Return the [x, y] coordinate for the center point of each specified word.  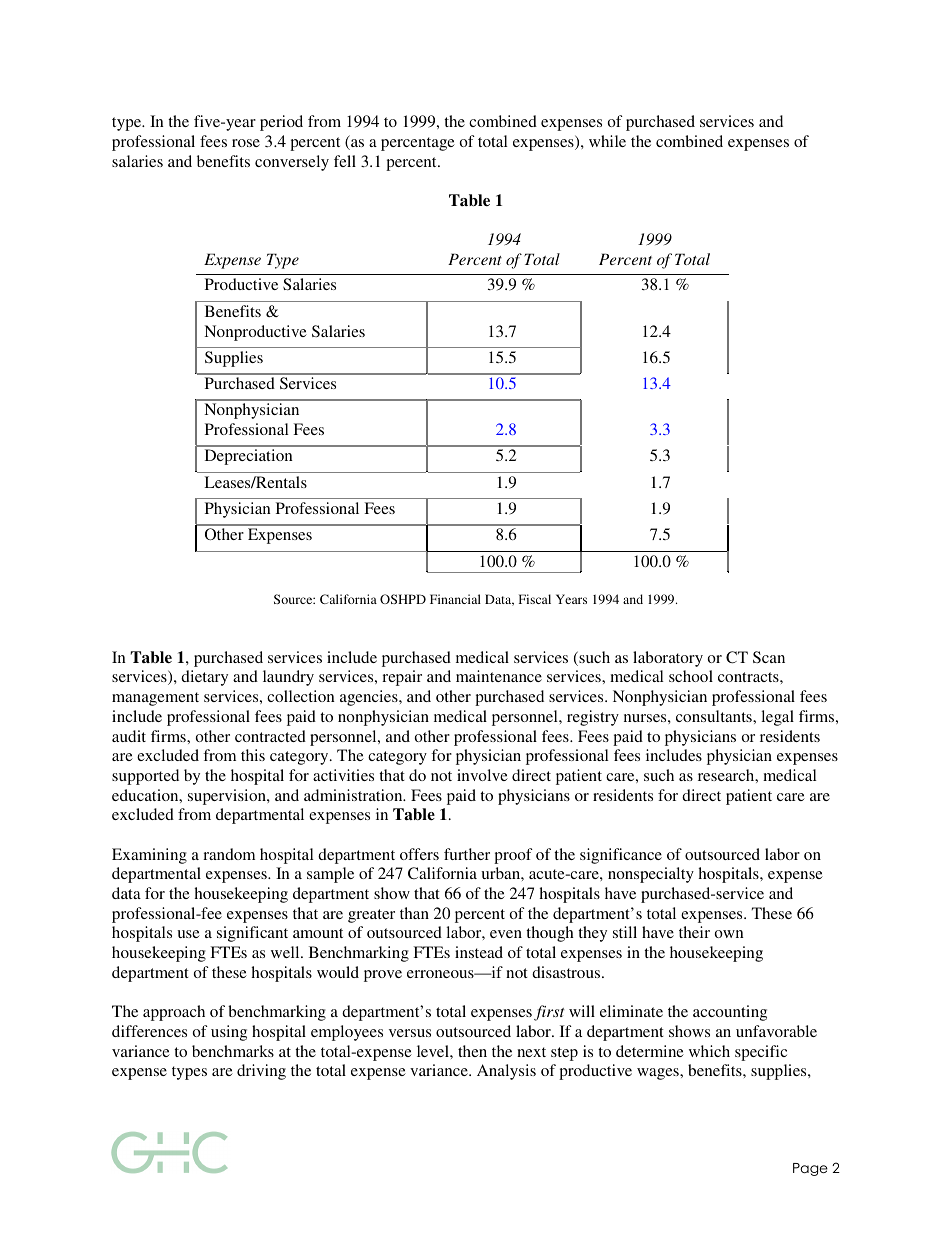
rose [246, 143]
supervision [228, 797]
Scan [769, 657]
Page [810, 1169]
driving [261, 1072]
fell [345, 161]
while [607, 141]
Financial [455, 599]
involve [482, 775]
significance [621, 856]
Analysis [506, 1072]
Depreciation [249, 457]
